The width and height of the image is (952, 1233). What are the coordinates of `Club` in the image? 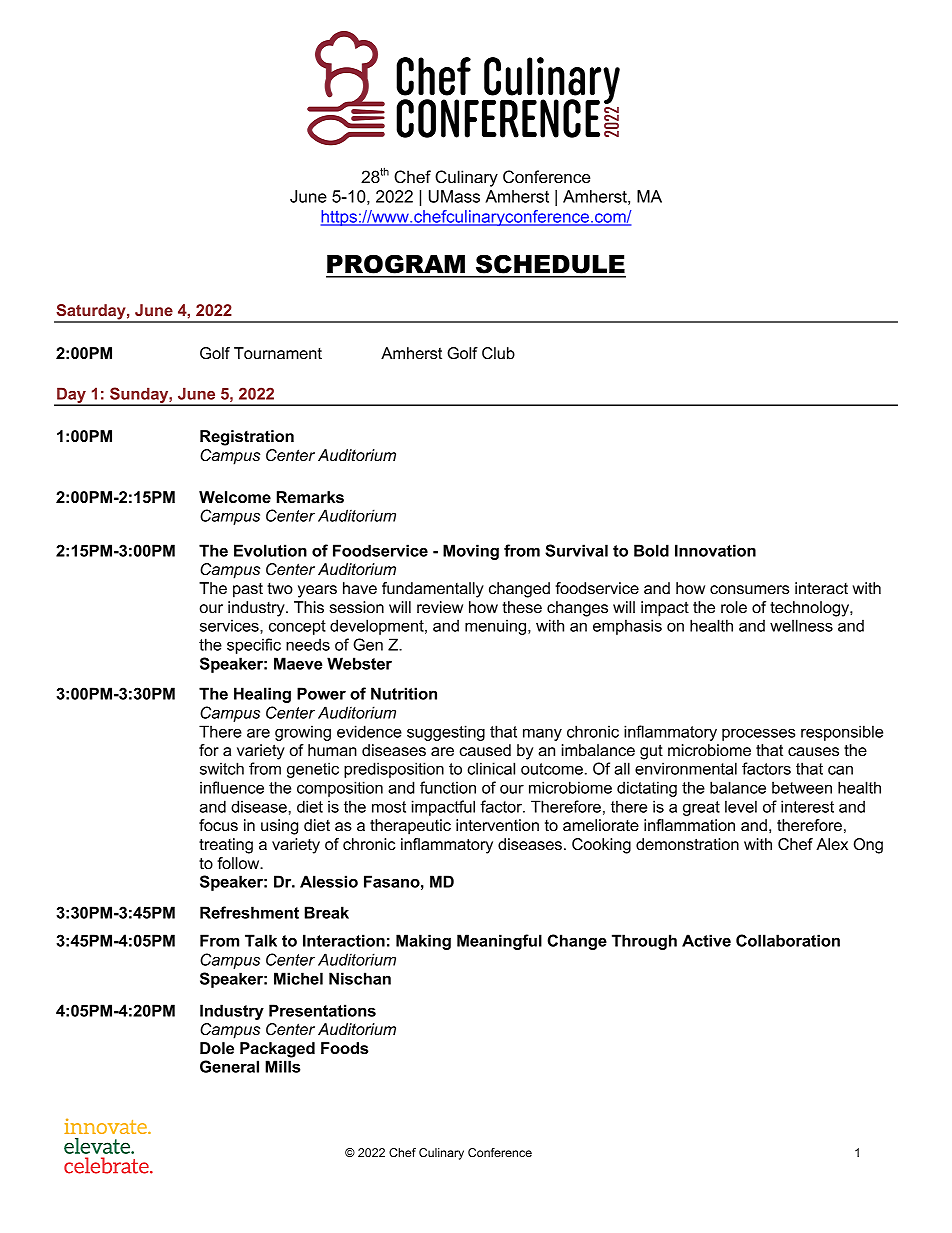 It's located at (498, 353).
